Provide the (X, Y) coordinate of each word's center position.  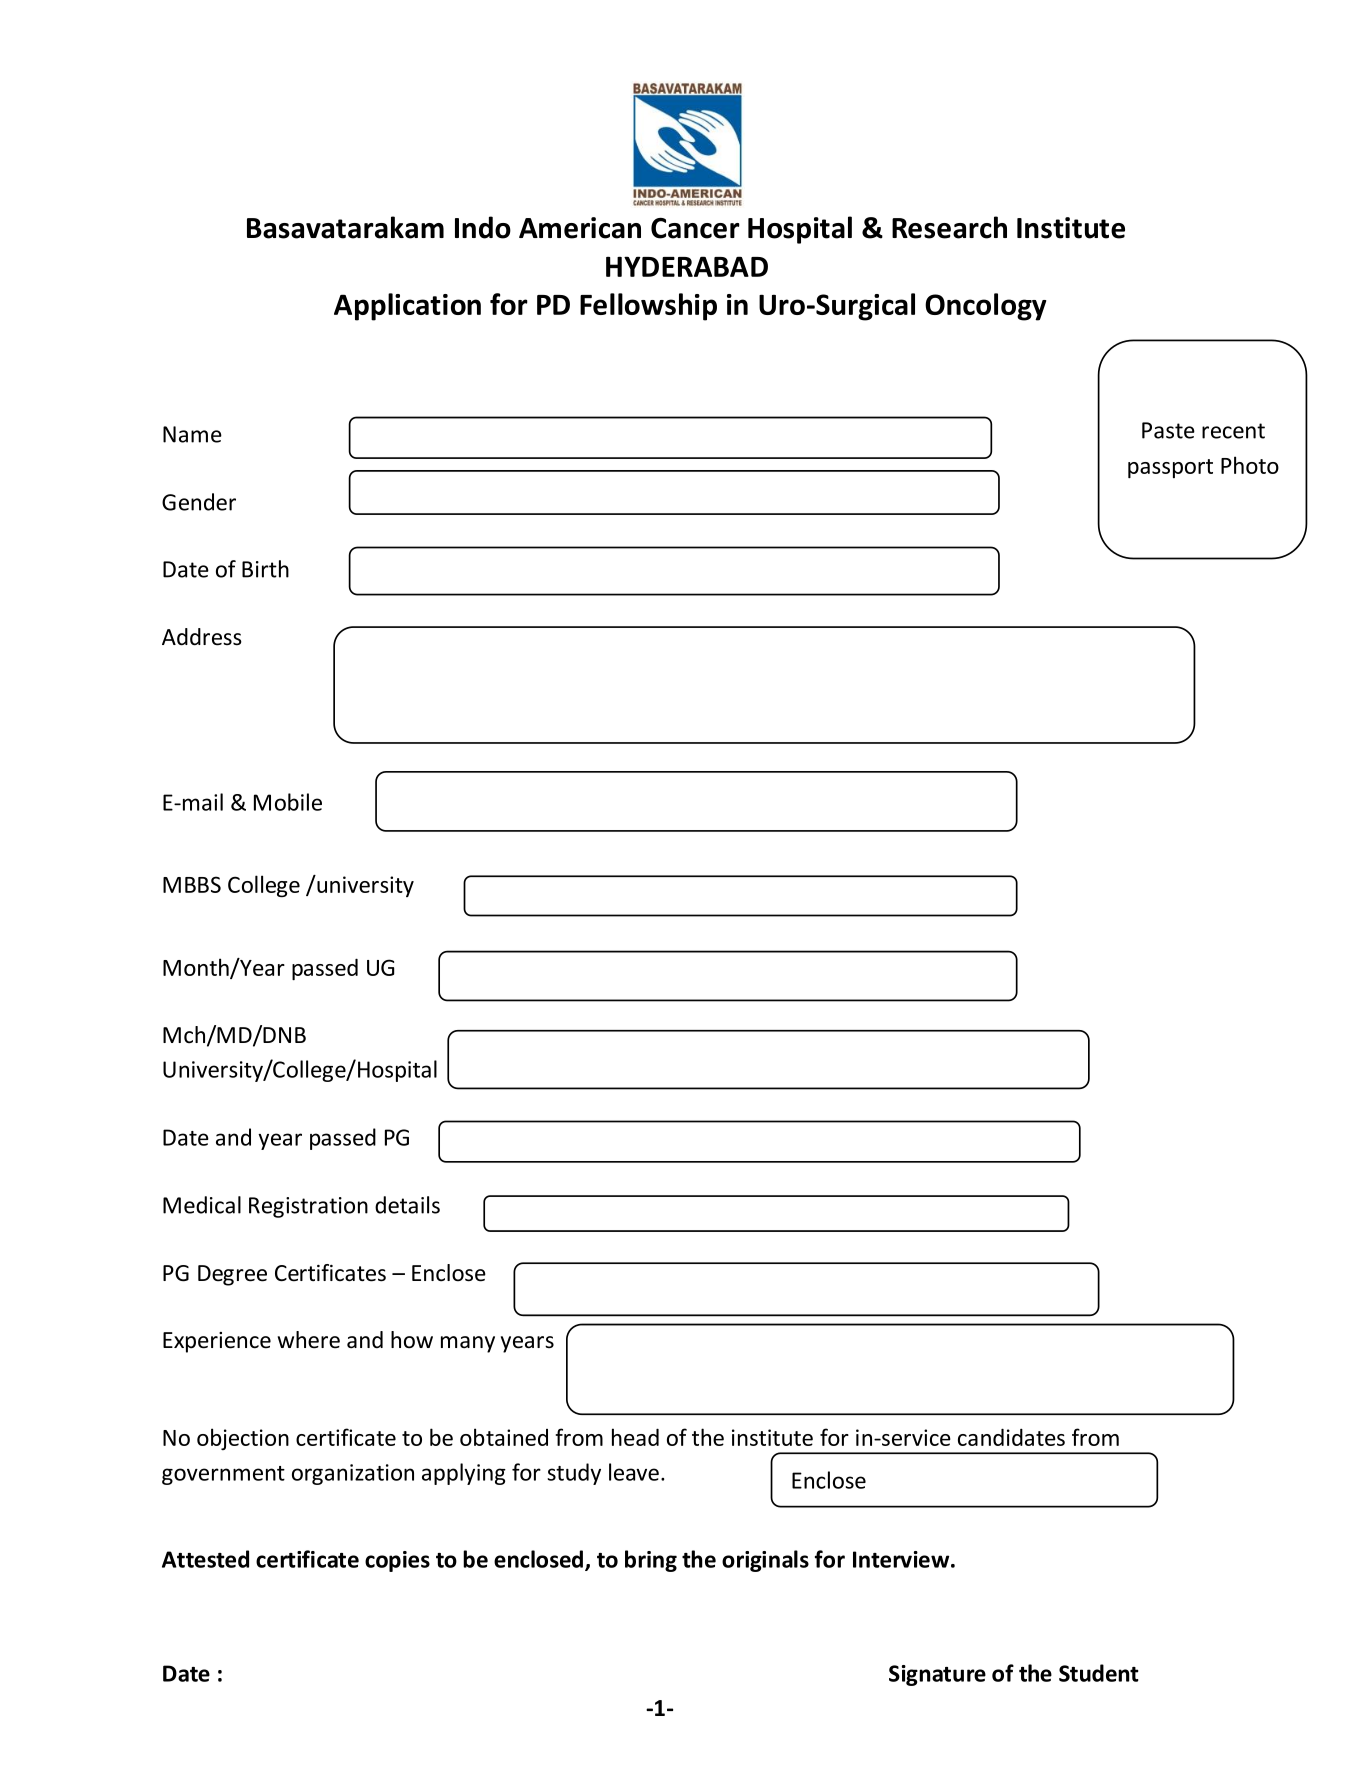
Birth (265, 569)
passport (1170, 468)
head (635, 1437)
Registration (308, 1207)
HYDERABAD (687, 266)
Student (1099, 1673)
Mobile (288, 802)
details (407, 1205)
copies (397, 1561)
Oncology (986, 307)
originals (765, 1561)
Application (407, 307)
